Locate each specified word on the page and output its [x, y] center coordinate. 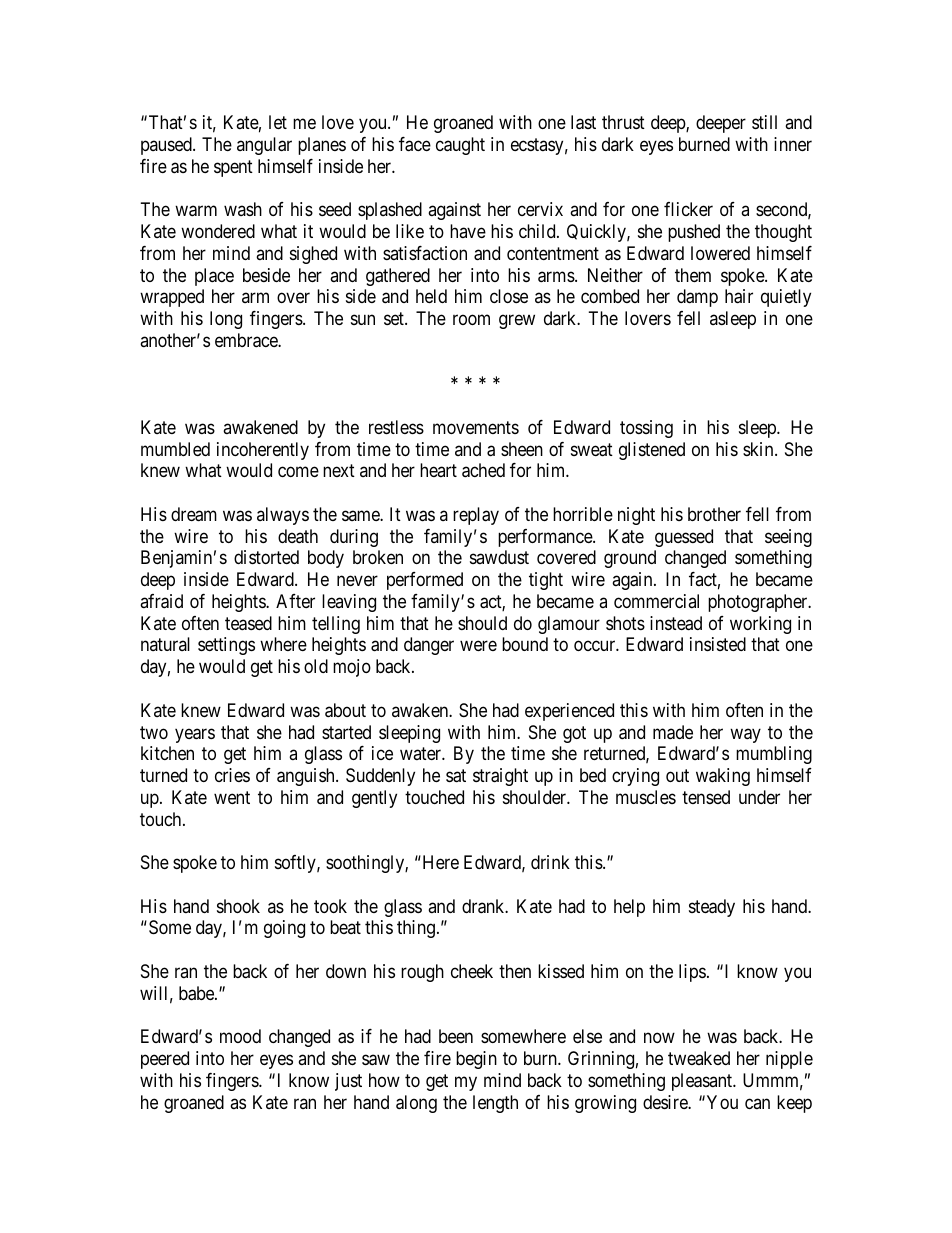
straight [500, 777]
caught [460, 146]
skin [759, 449]
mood [240, 1036]
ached [483, 470]
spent [233, 168]
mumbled [175, 449]
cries [232, 775]
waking [723, 777]
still [764, 122]
